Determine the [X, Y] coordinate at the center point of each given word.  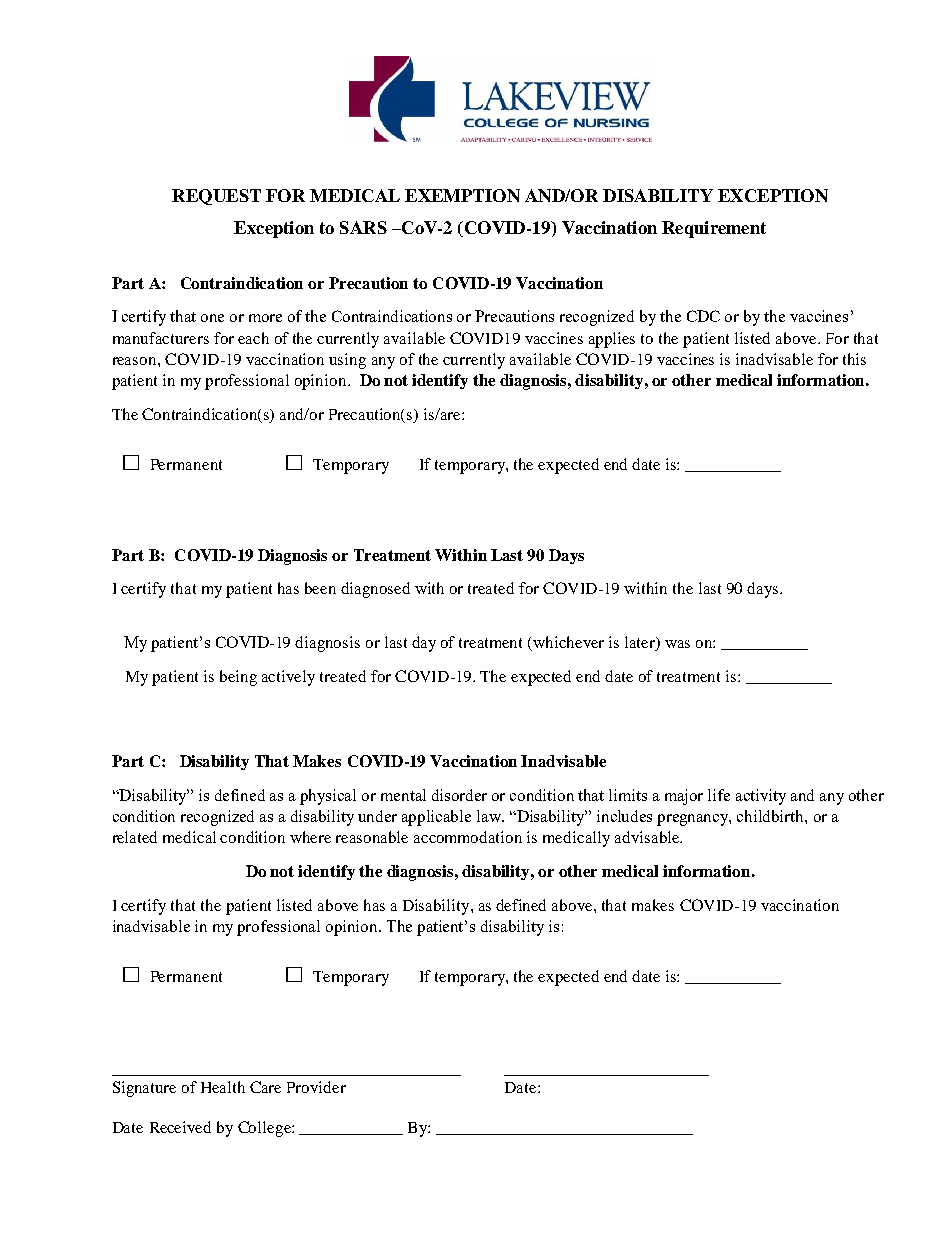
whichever [568, 642]
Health [223, 1087]
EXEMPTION [462, 195]
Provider [316, 1087]
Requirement [714, 229]
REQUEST [216, 197]
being [238, 678]
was [677, 644]
